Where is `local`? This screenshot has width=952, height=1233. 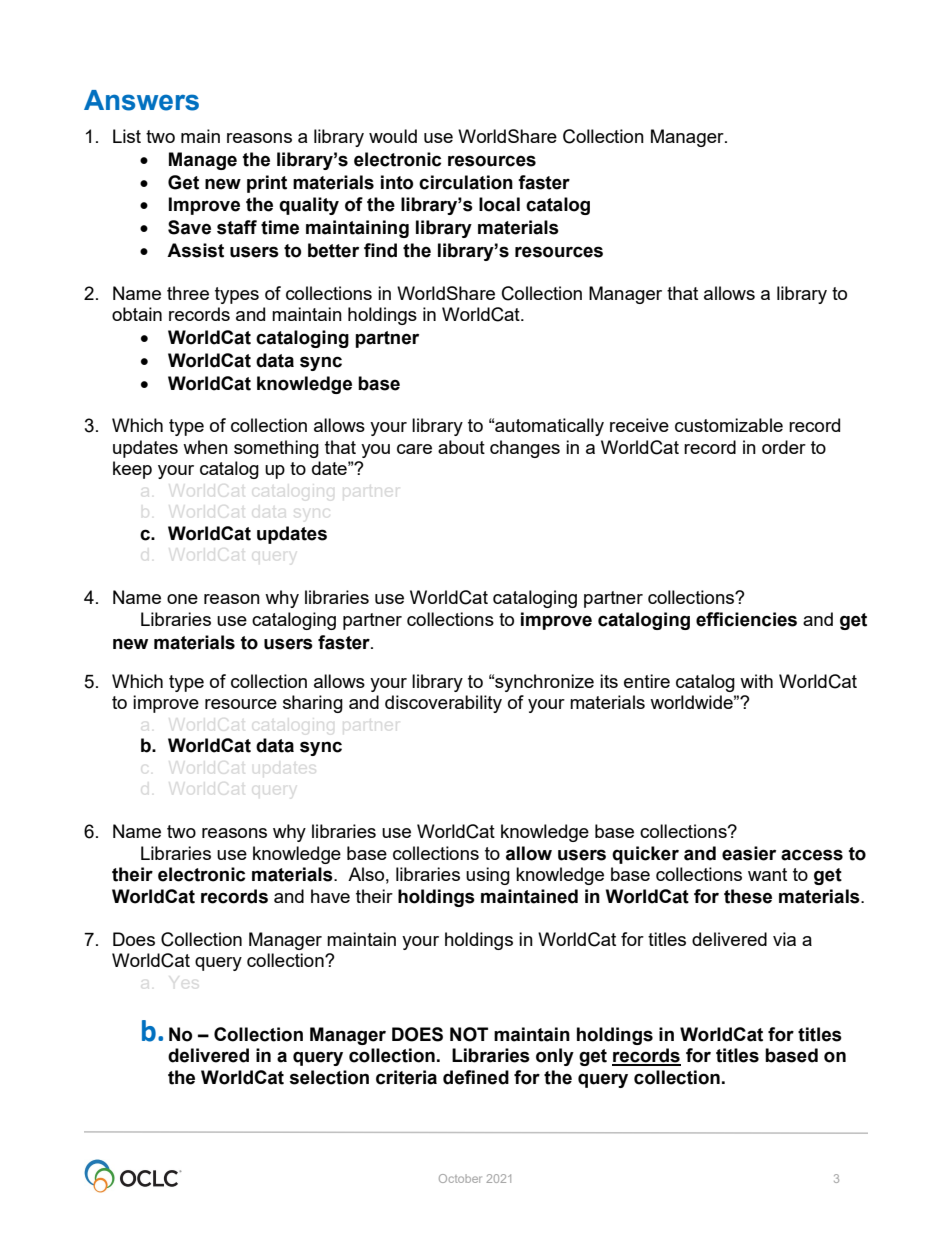
local is located at coordinates (499, 204).
